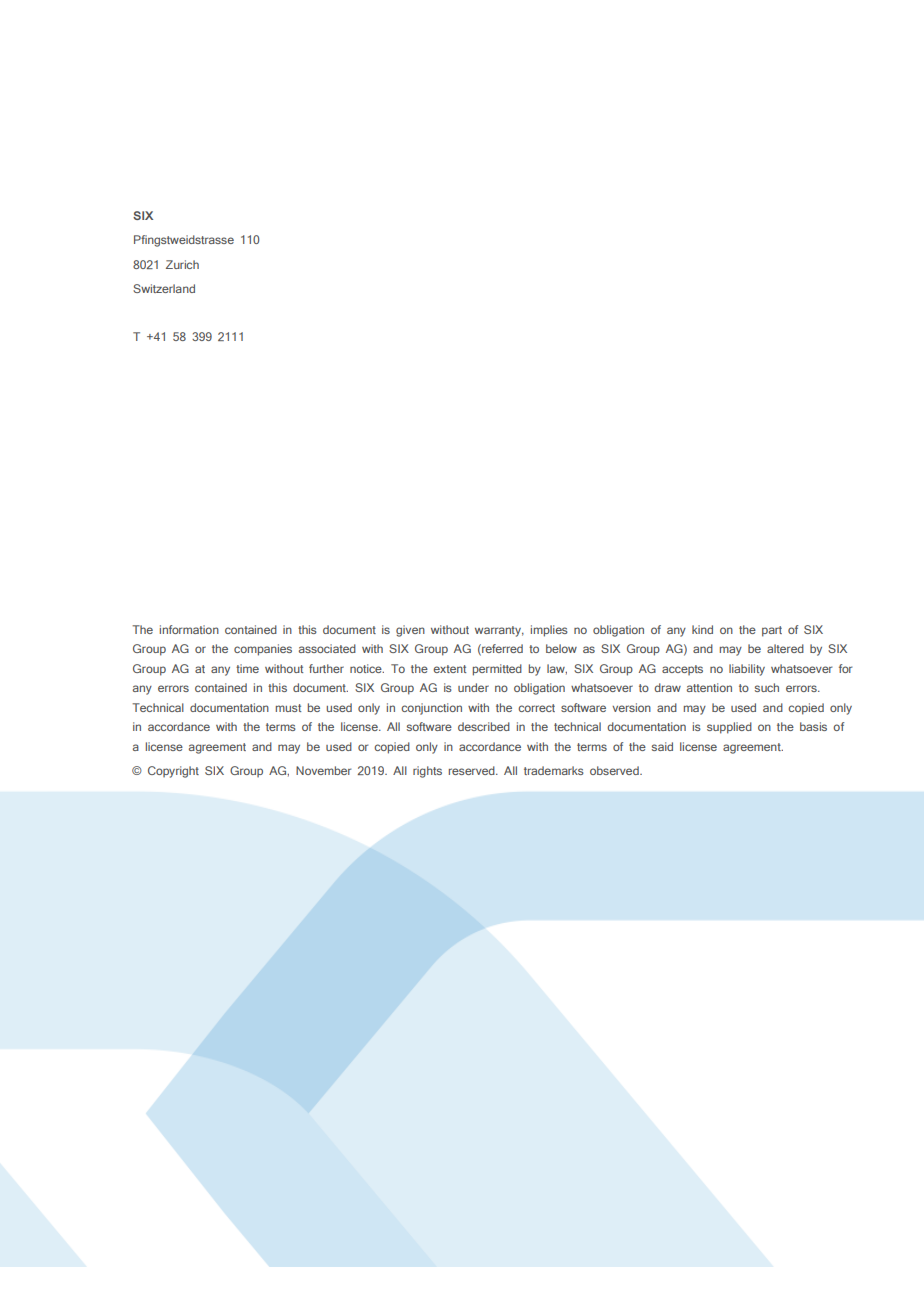 Image resolution: width=924 pixels, height=1308 pixels. I want to click on given, so click(410, 631).
